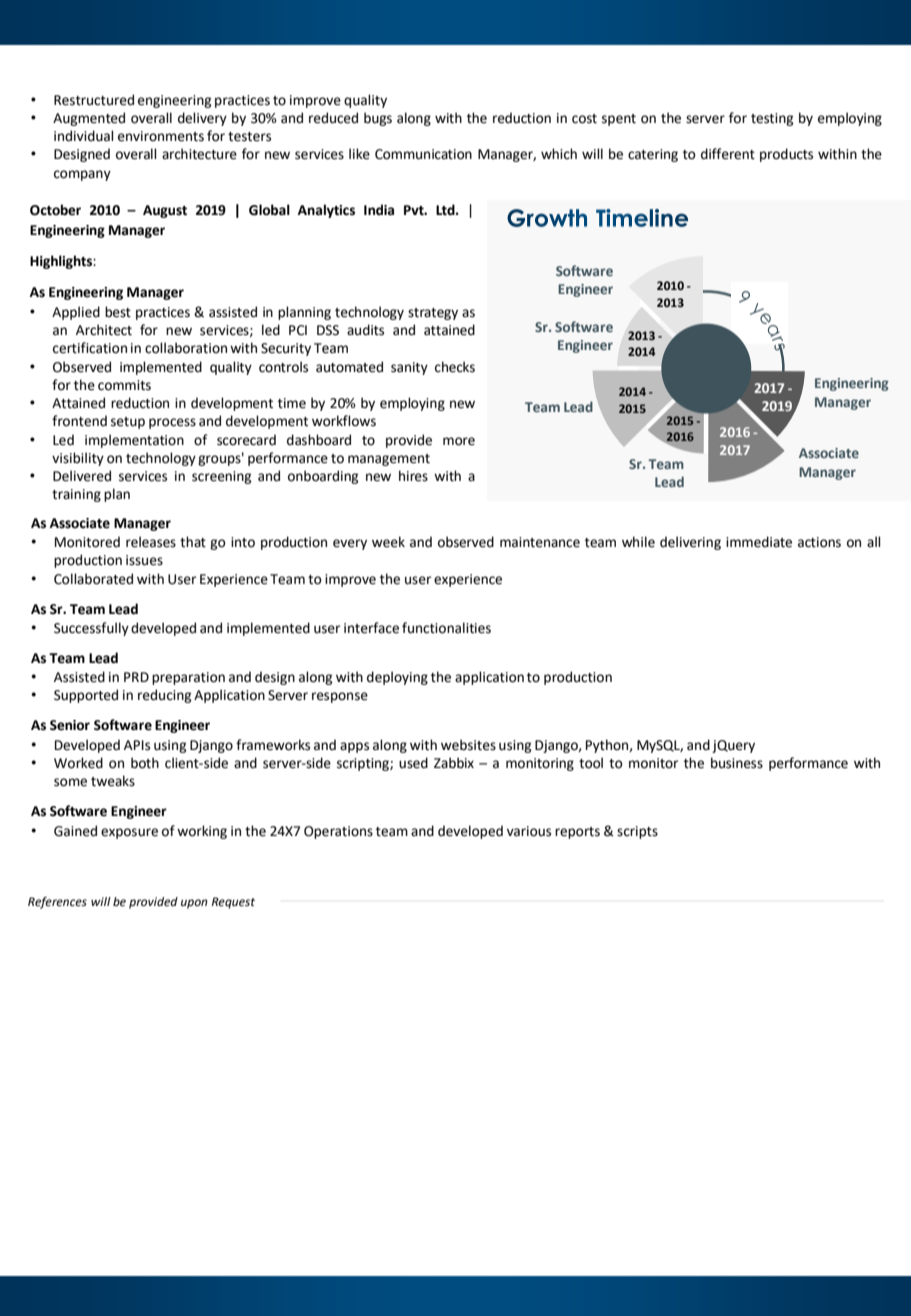 This screenshot has height=1316, width=911. Describe the element at coordinates (233, 903) in the screenshot. I see `Request` at that location.
